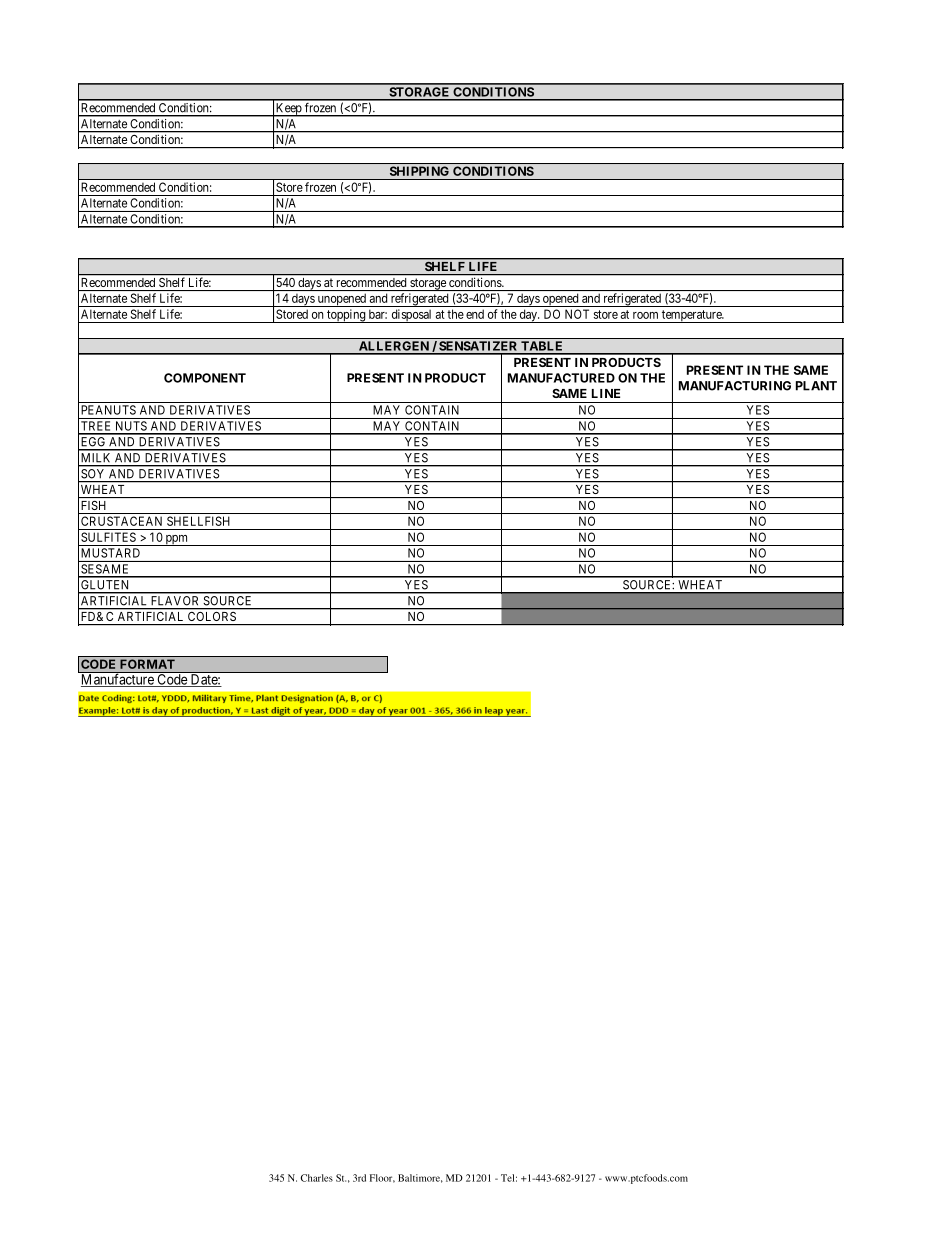 The image size is (952, 1233). I want to click on room, so click(645, 315).
